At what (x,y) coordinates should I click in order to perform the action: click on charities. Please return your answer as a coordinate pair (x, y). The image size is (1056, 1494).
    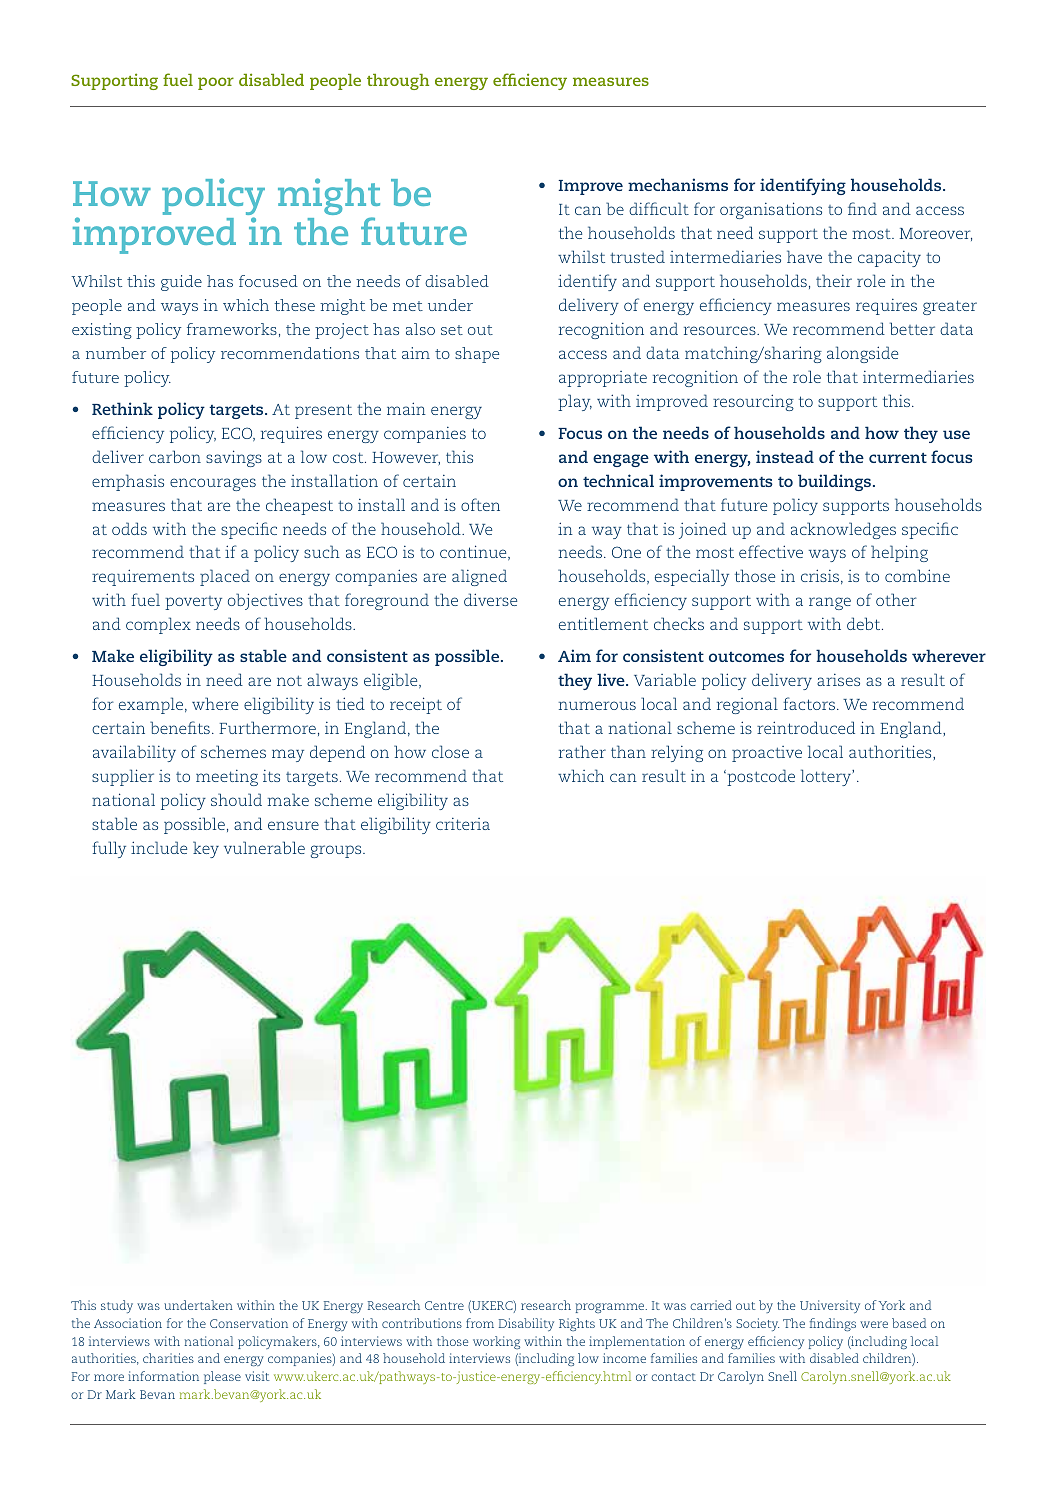
    Looking at the image, I should click on (168, 1358).
